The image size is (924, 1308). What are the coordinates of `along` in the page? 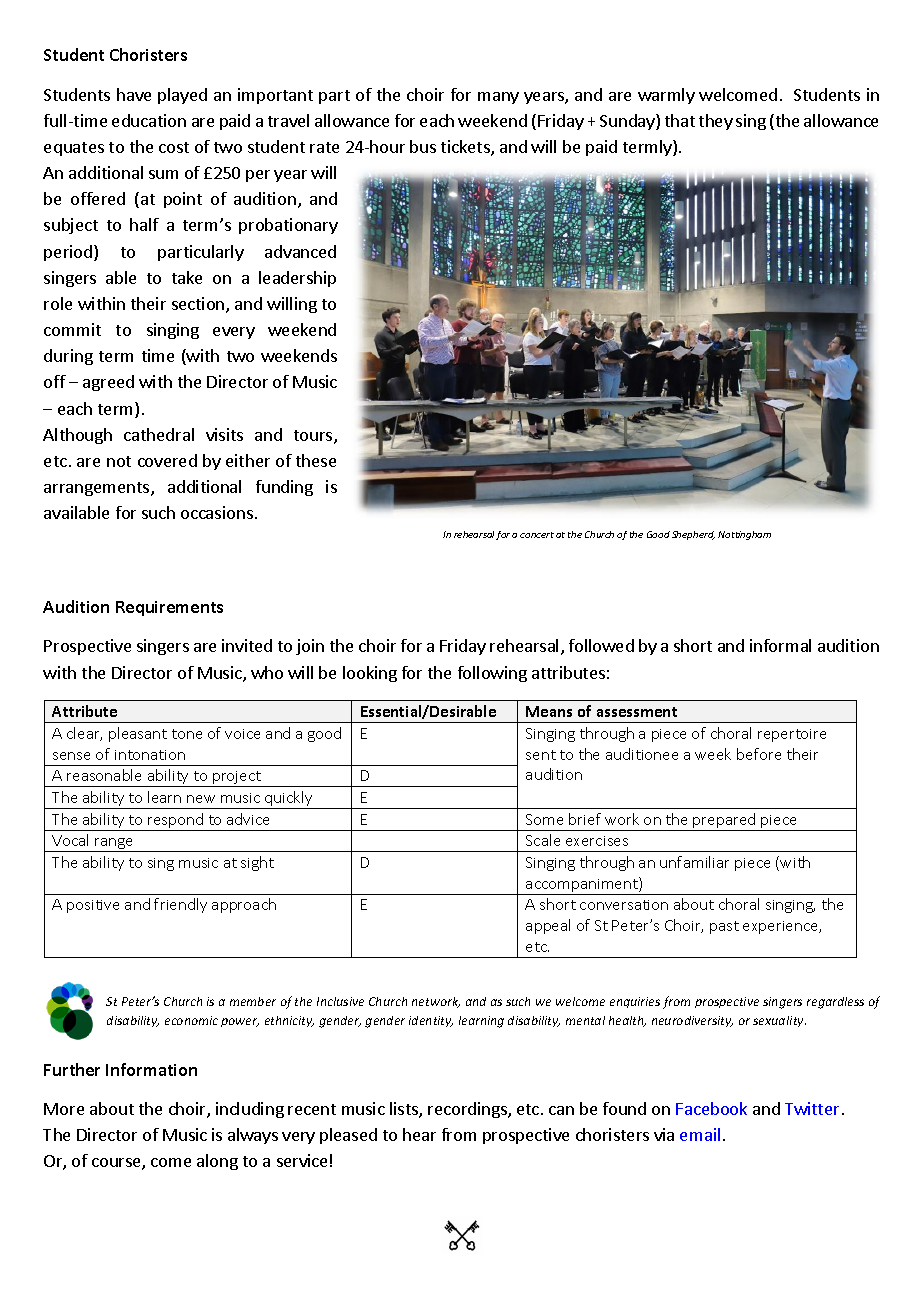 It's located at (217, 1162).
